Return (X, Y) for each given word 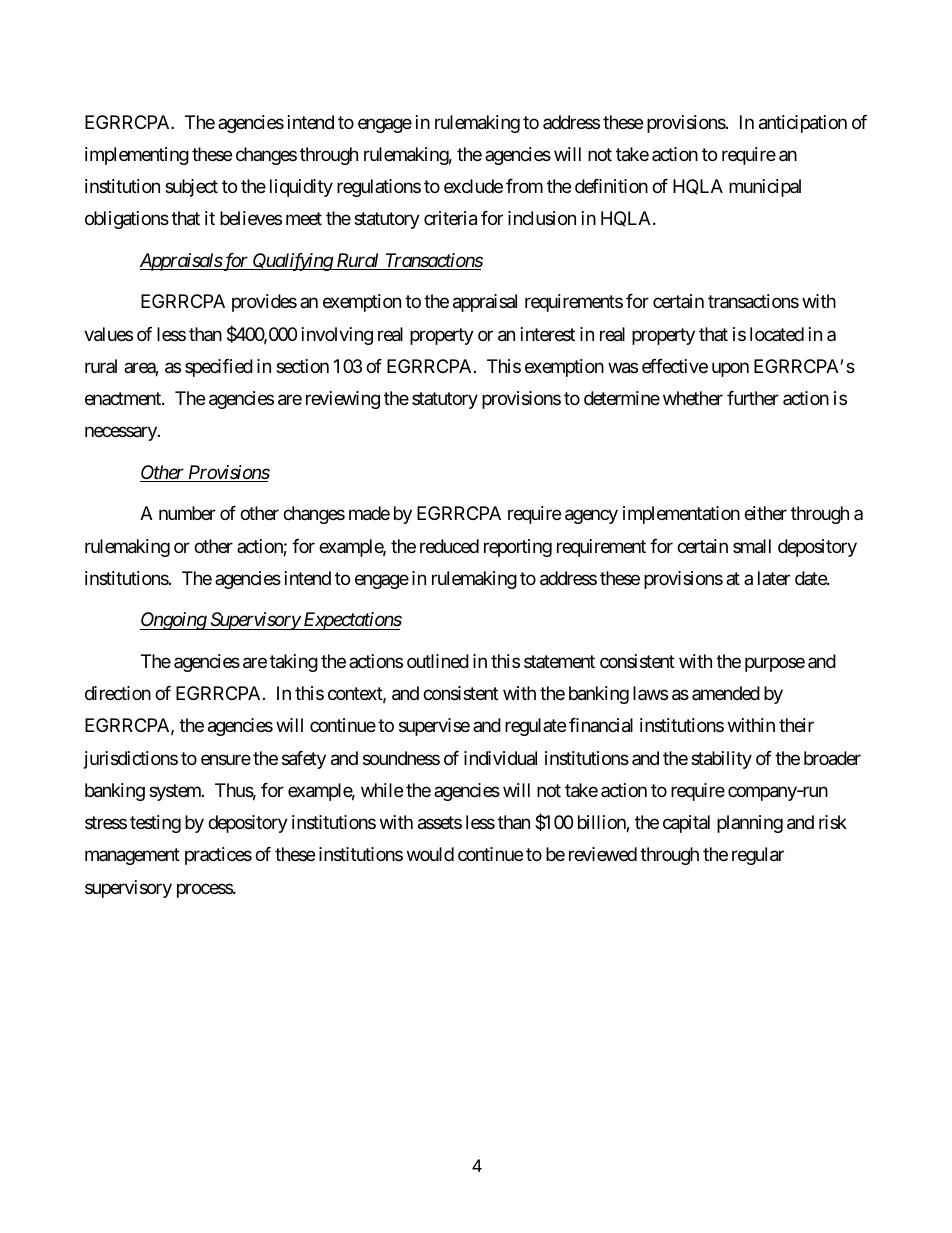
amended (726, 693)
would (430, 854)
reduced (449, 546)
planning (750, 824)
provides (264, 303)
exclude (473, 186)
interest (548, 334)
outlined (438, 661)
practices (218, 856)
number (187, 513)
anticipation (803, 124)
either (765, 513)
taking (294, 663)
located (777, 334)
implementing (137, 156)
